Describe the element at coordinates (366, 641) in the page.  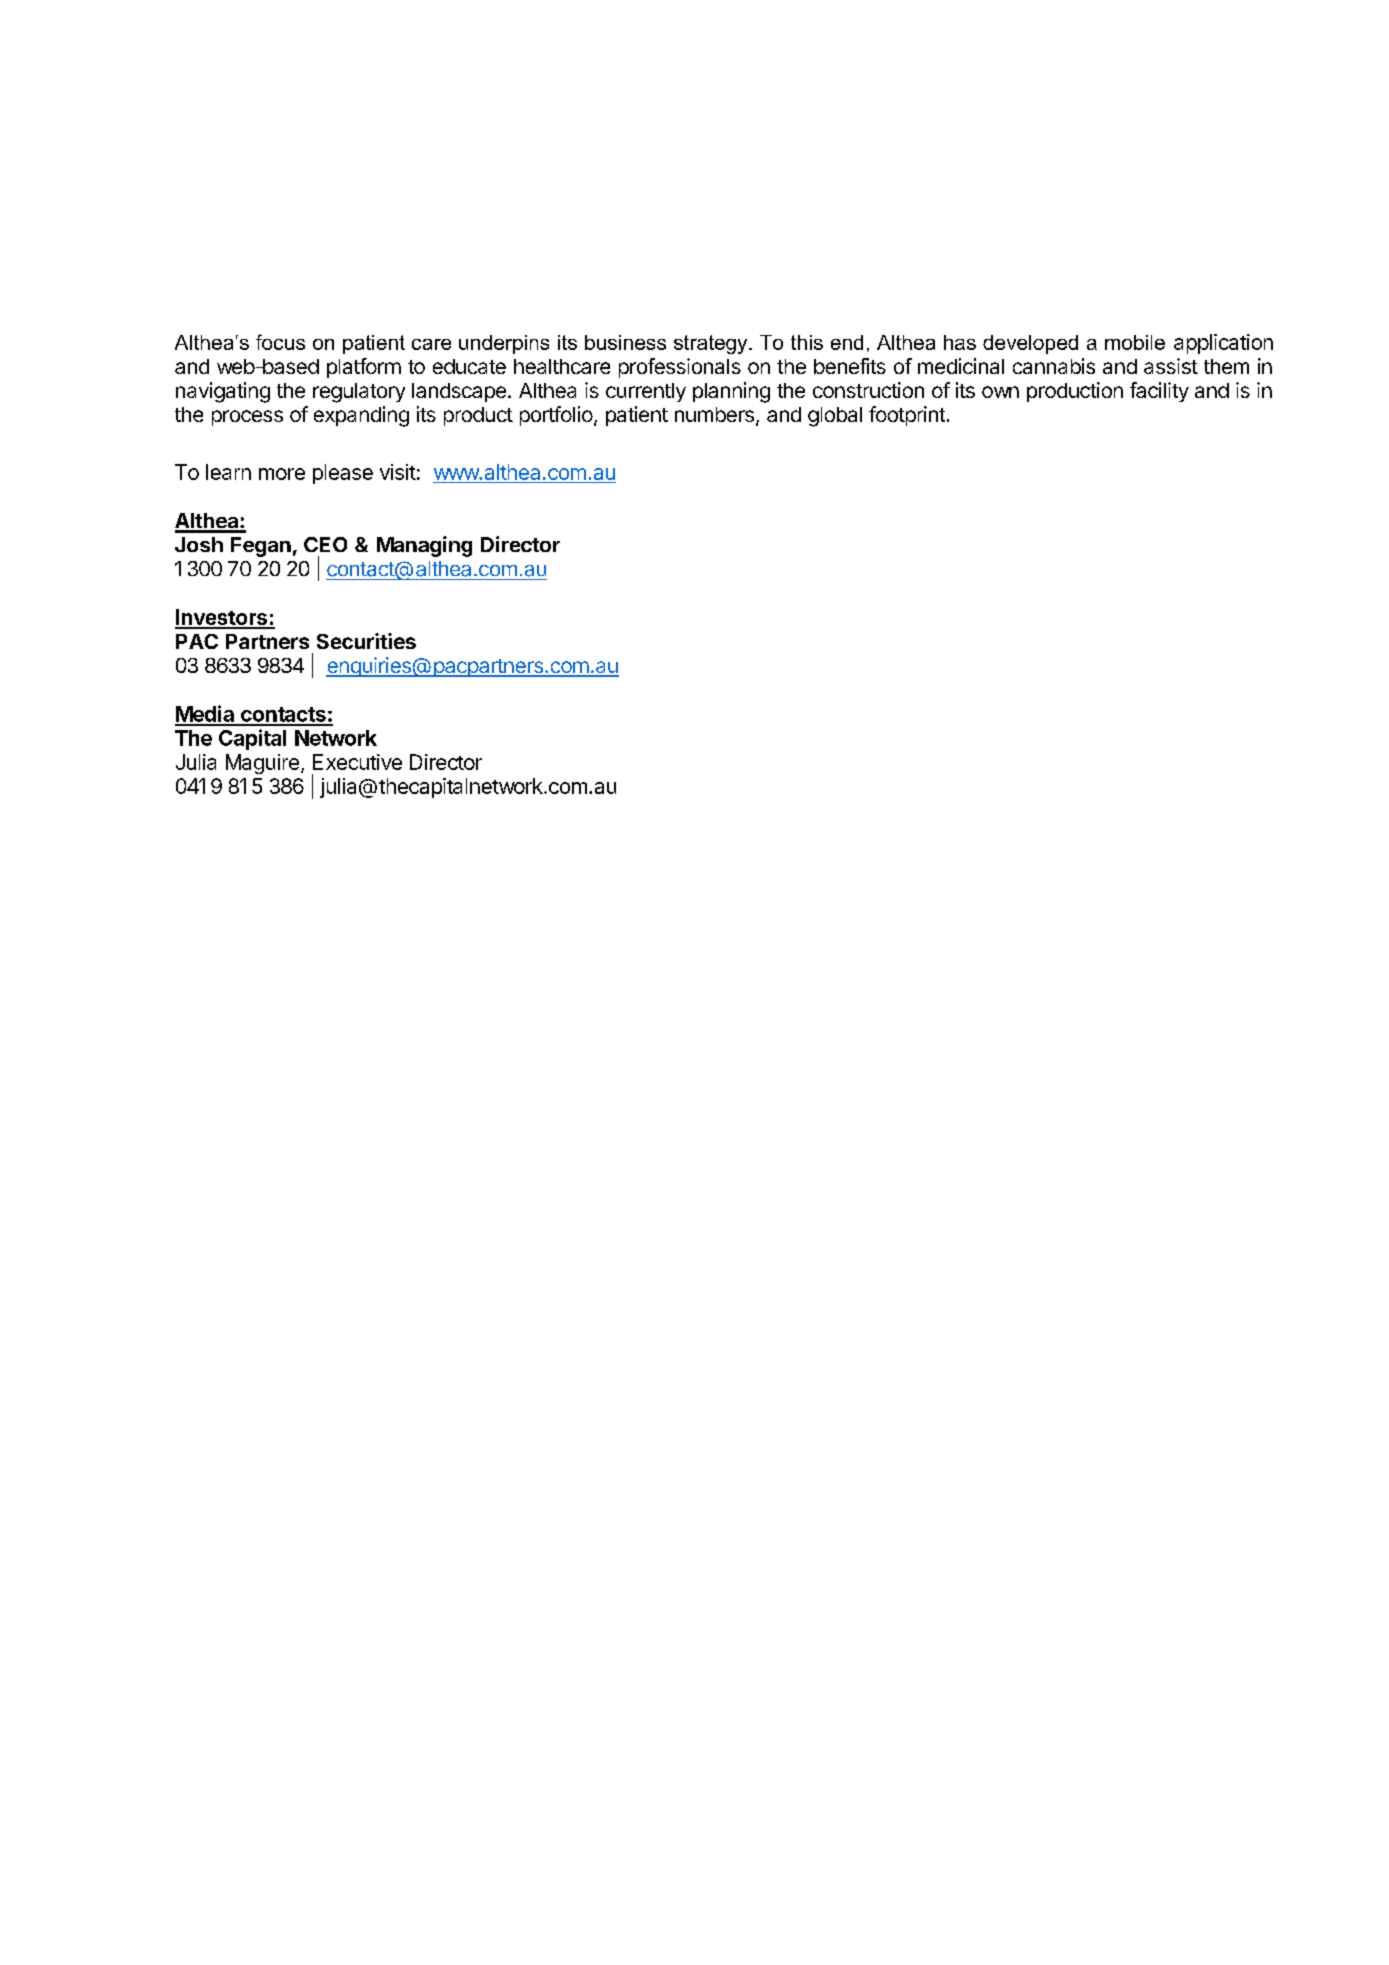
I see `Securities` at that location.
